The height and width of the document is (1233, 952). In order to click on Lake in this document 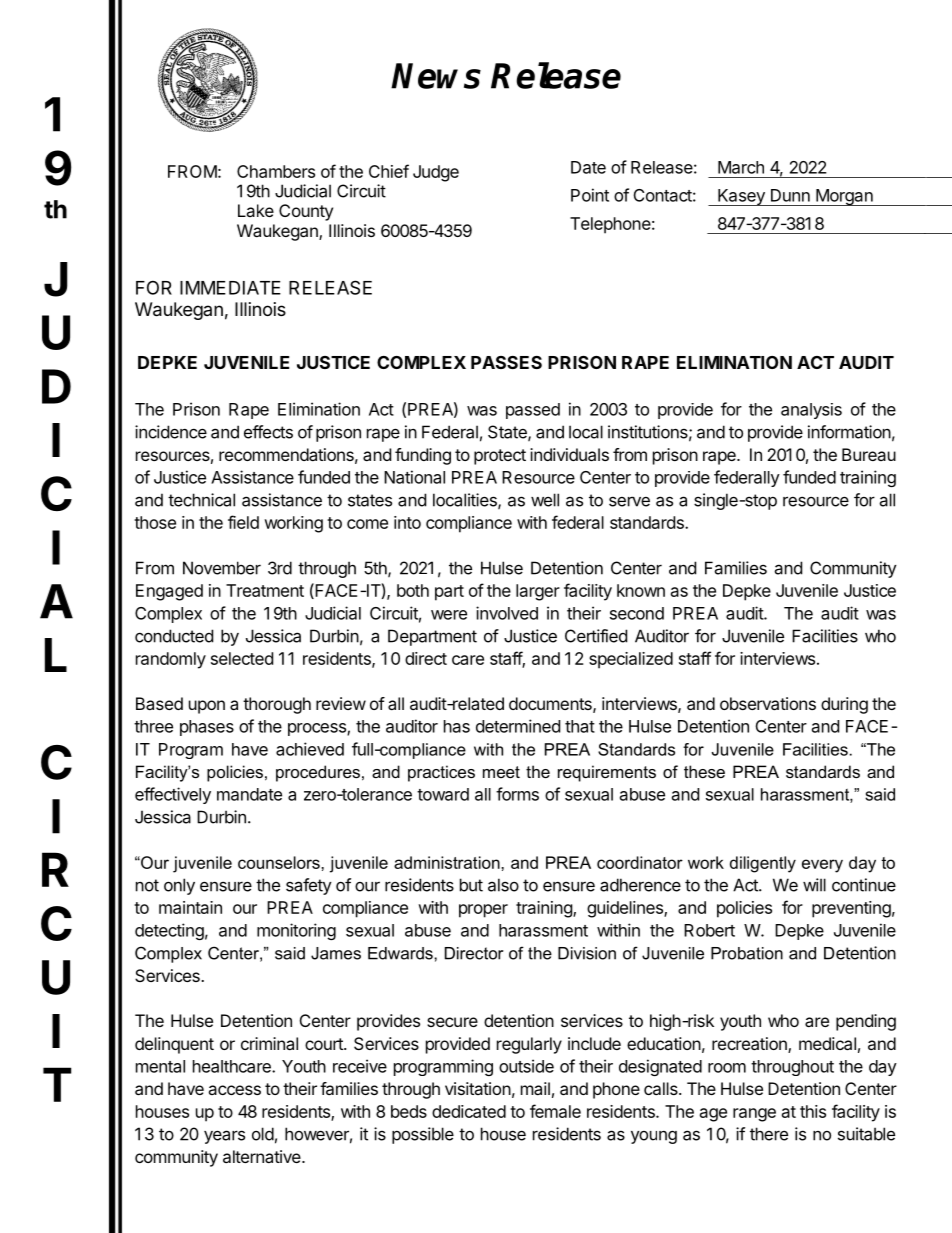, I will do `click(256, 210)`.
